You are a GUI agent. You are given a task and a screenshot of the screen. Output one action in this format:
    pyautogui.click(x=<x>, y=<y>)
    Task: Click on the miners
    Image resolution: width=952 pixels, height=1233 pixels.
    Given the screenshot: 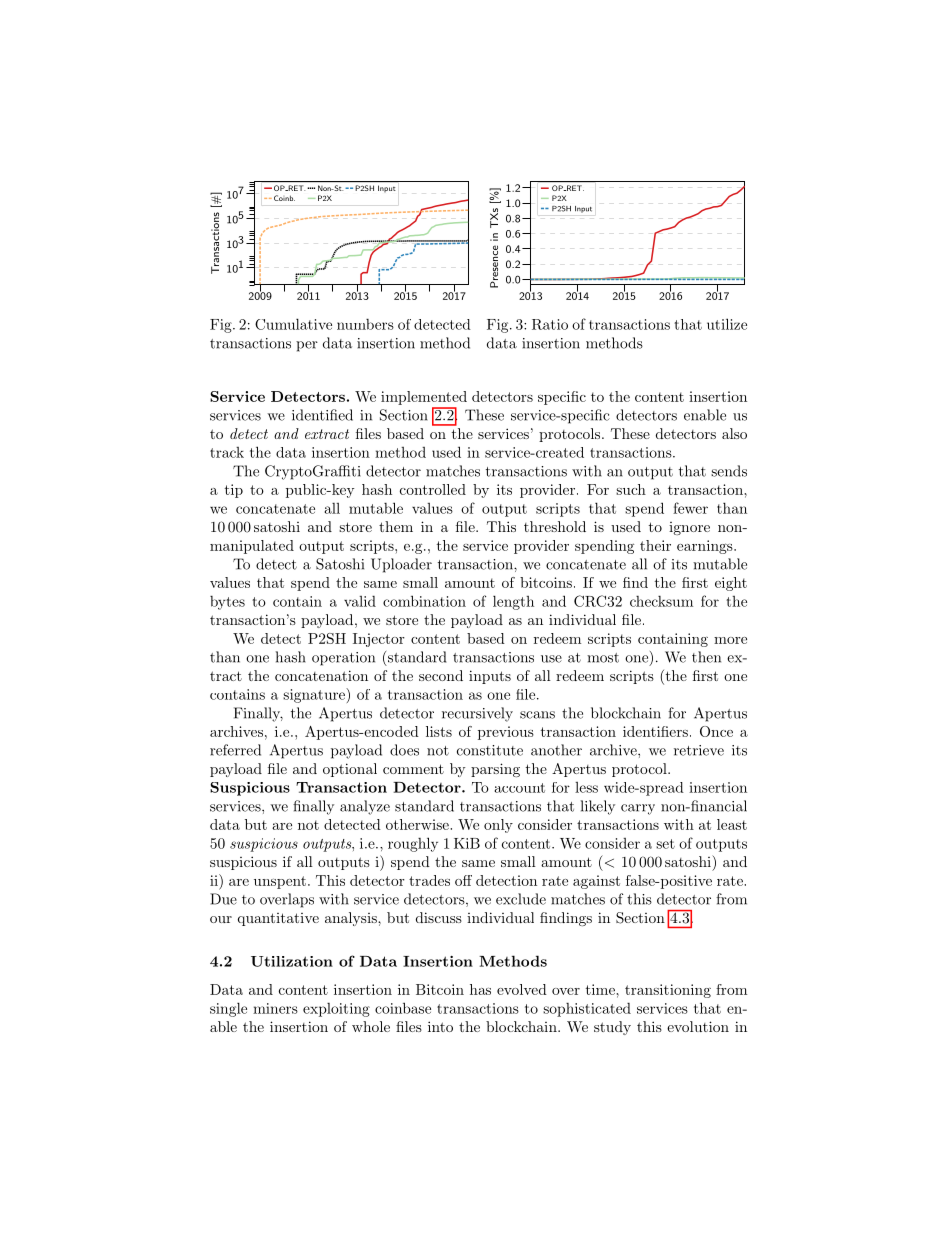 What is the action you would take?
    pyautogui.click(x=275, y=1008)
